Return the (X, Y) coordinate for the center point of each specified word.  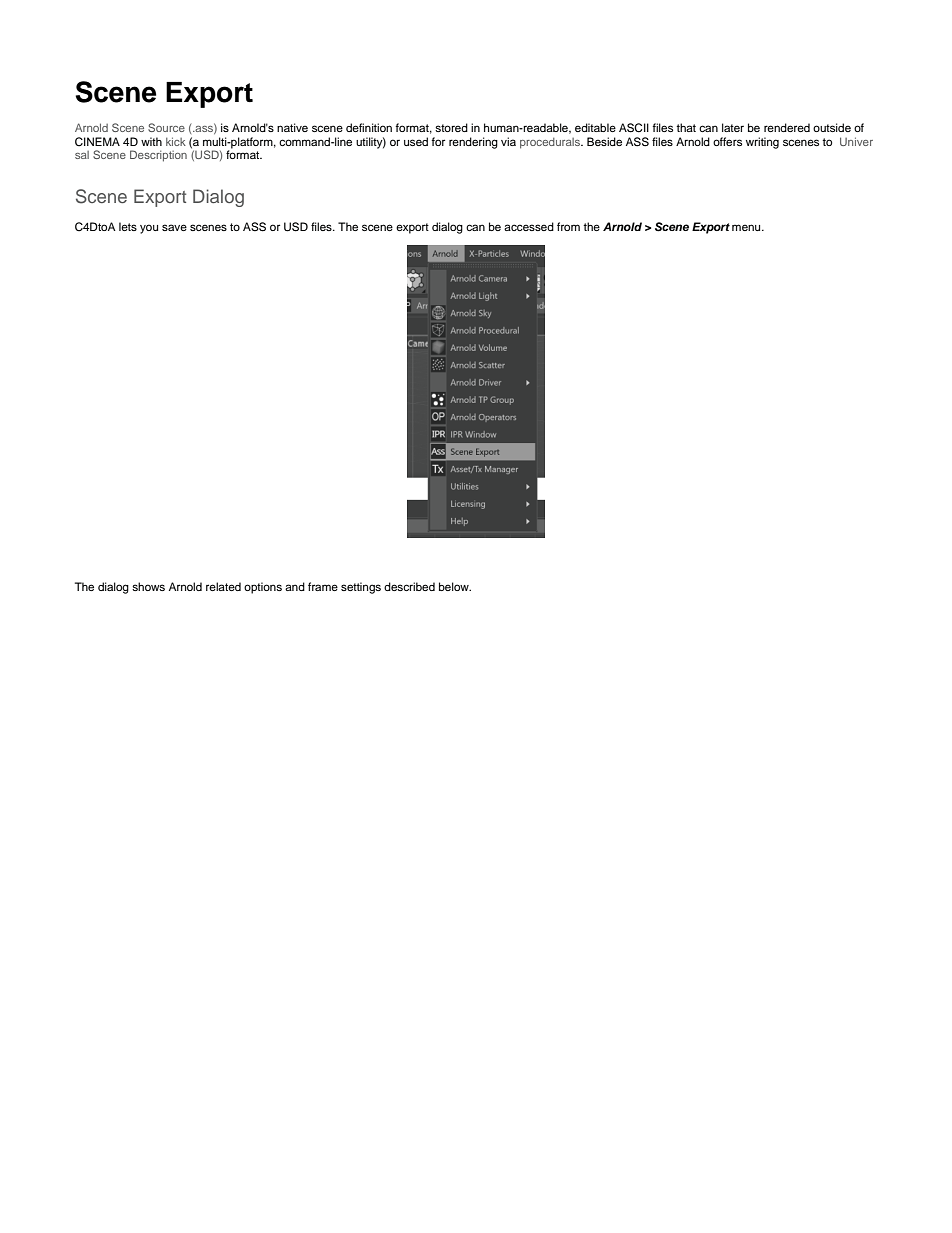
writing (762, 143)
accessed (529, 226)
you (149, 229)
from (568, 226)
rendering (473, 143)
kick (176, 141)
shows (148, 586)
